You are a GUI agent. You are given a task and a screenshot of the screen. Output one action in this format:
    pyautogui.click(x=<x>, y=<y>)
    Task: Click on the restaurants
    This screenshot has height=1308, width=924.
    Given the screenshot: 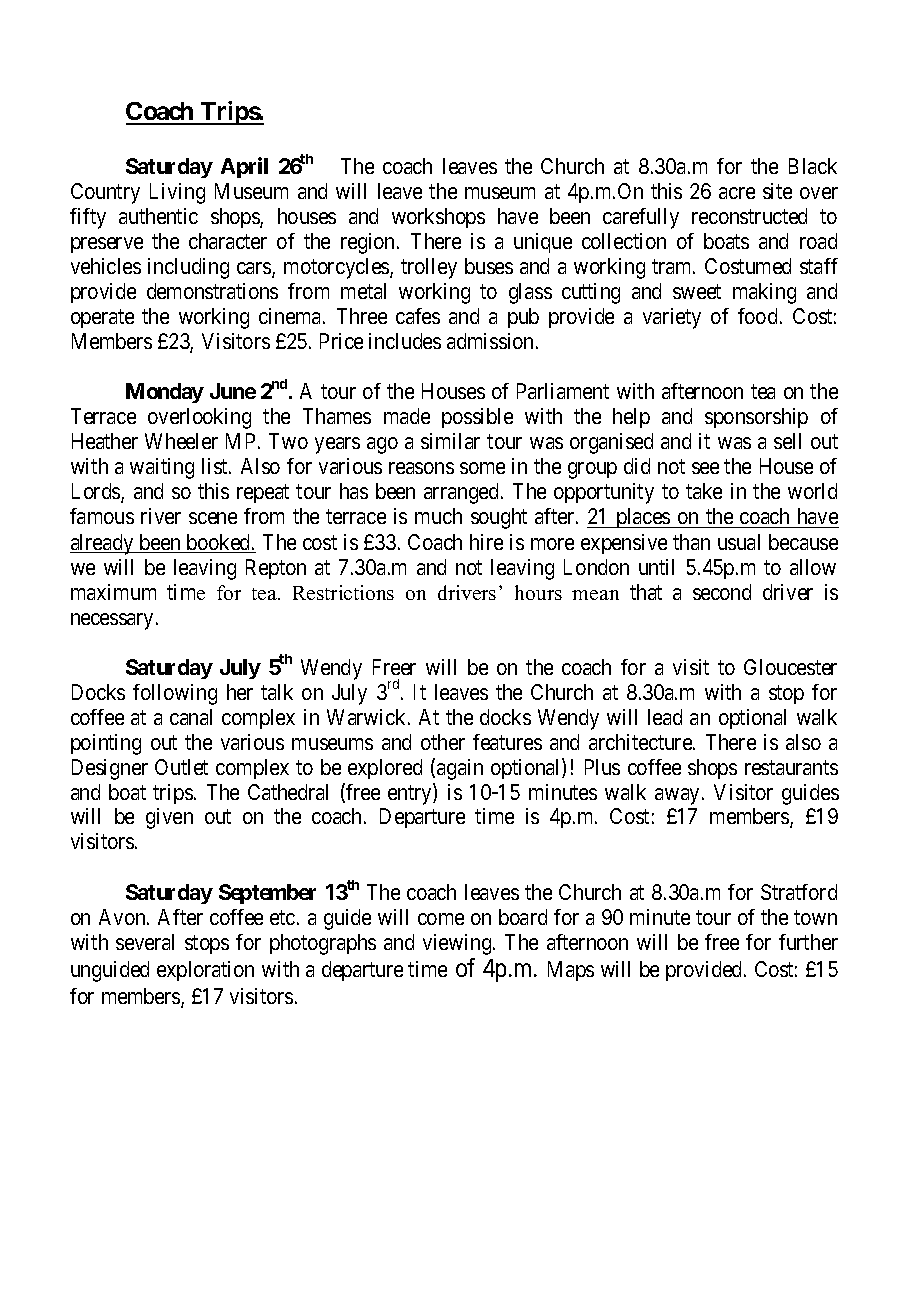 What is the action you would take?
    pyautogui.click(x=791, y=767)
